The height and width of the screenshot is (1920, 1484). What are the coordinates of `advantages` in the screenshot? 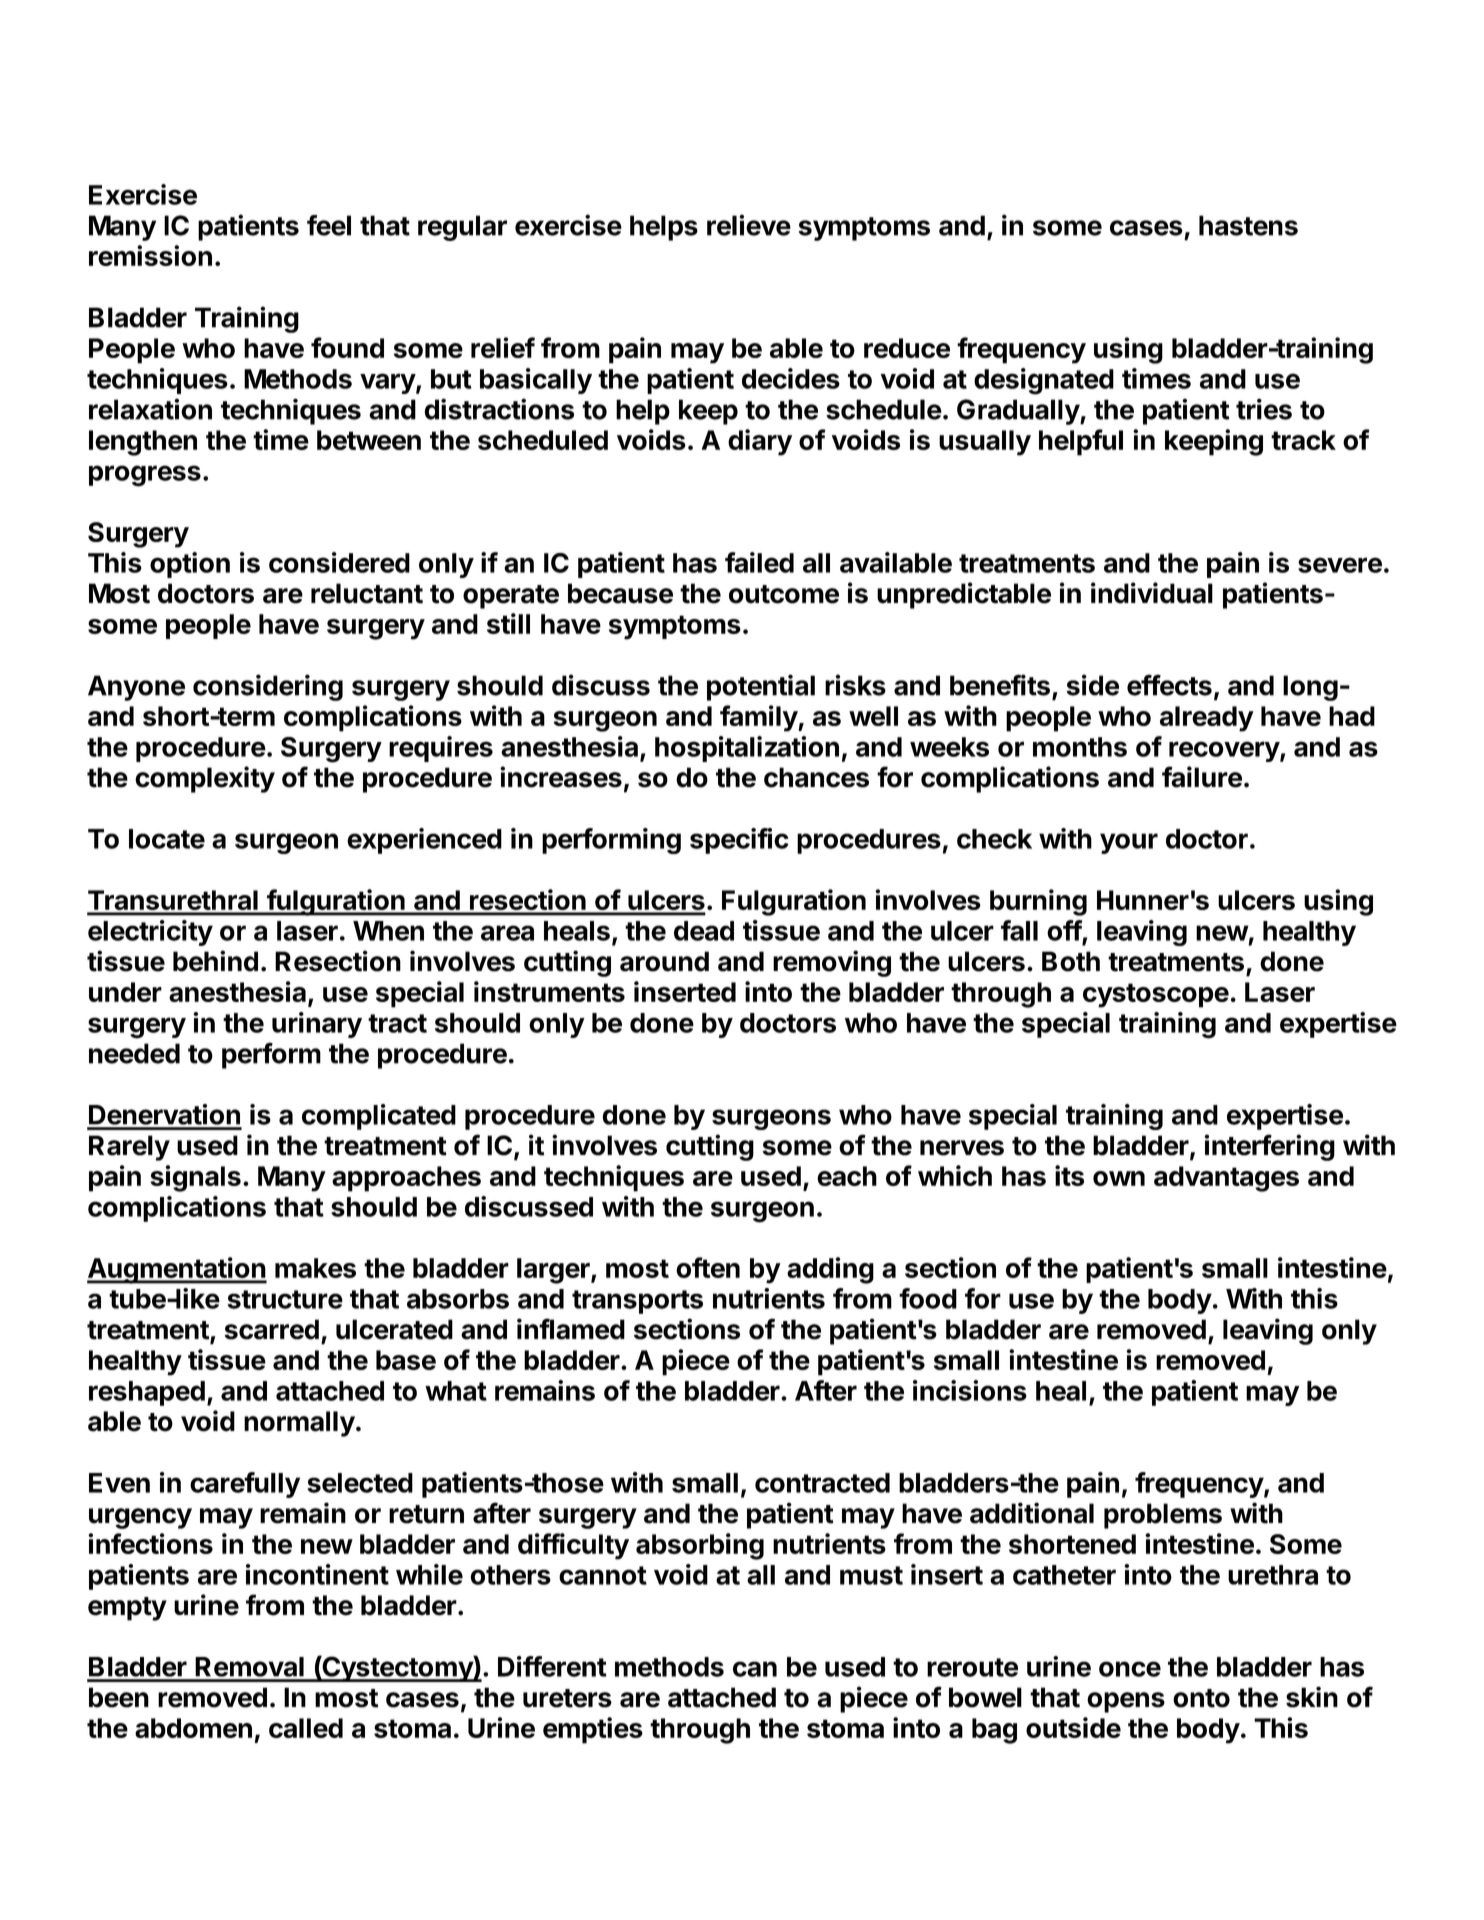 It's located at (1226, 1179).
